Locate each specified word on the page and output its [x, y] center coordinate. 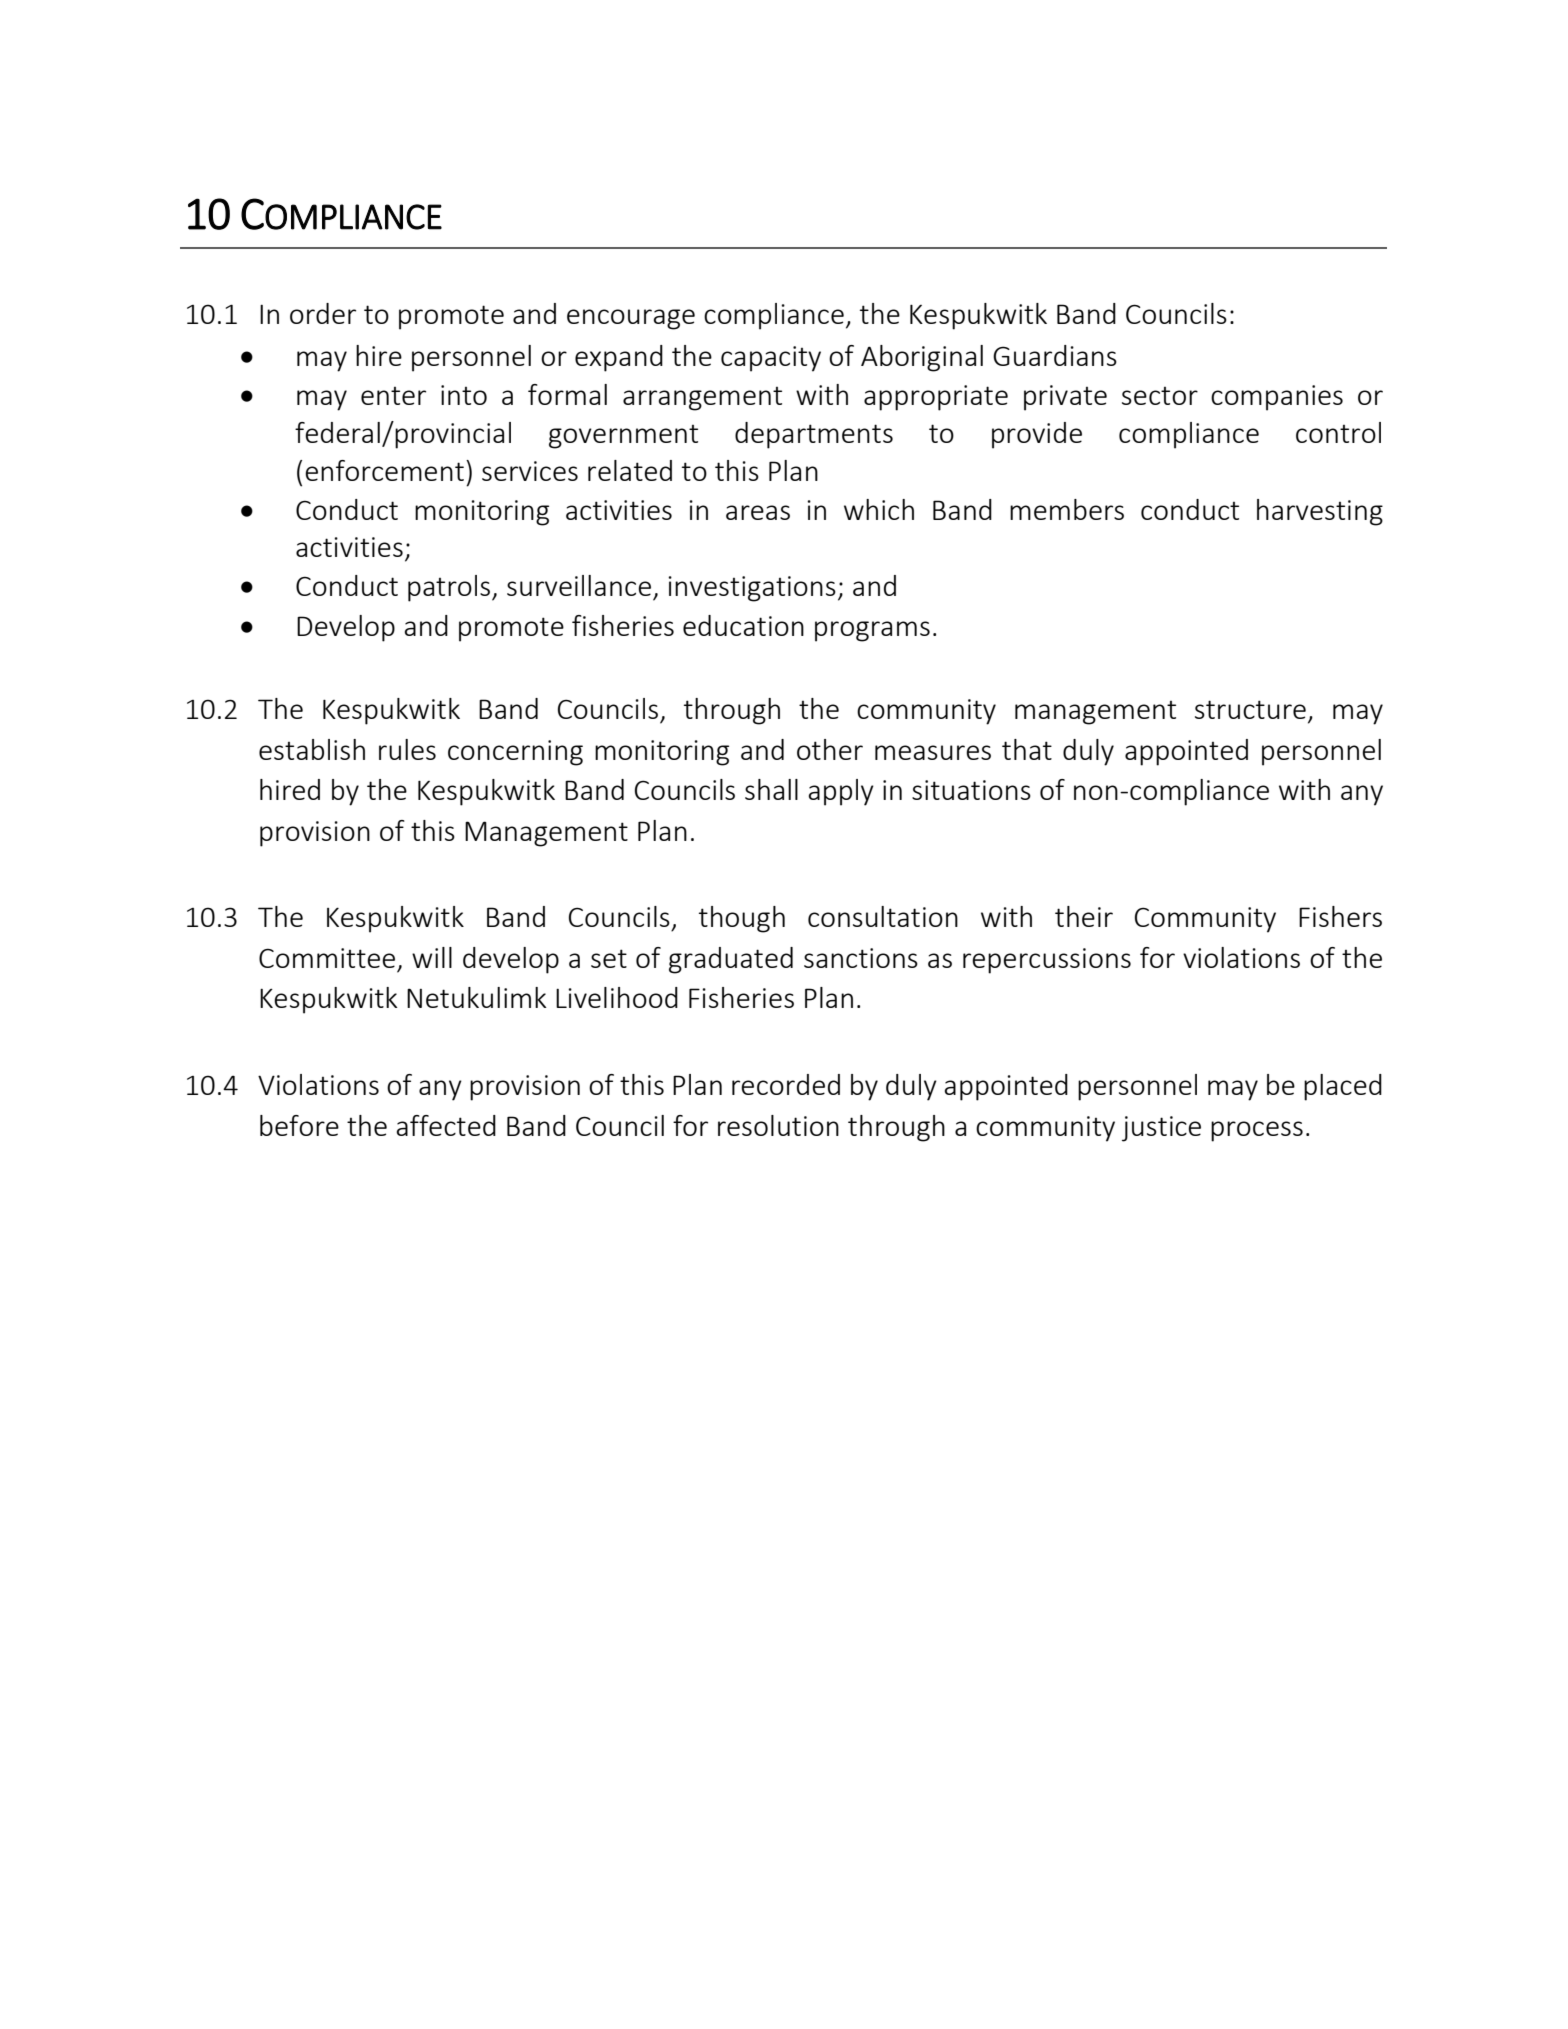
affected [446, 1125]
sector [1160, 396]
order [323, 313]
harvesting [1320, 512]
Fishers [1340, 916]
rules [407, 749]
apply [841, 792]
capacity [771, 359]
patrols [450, 588]
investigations [752, 589]
